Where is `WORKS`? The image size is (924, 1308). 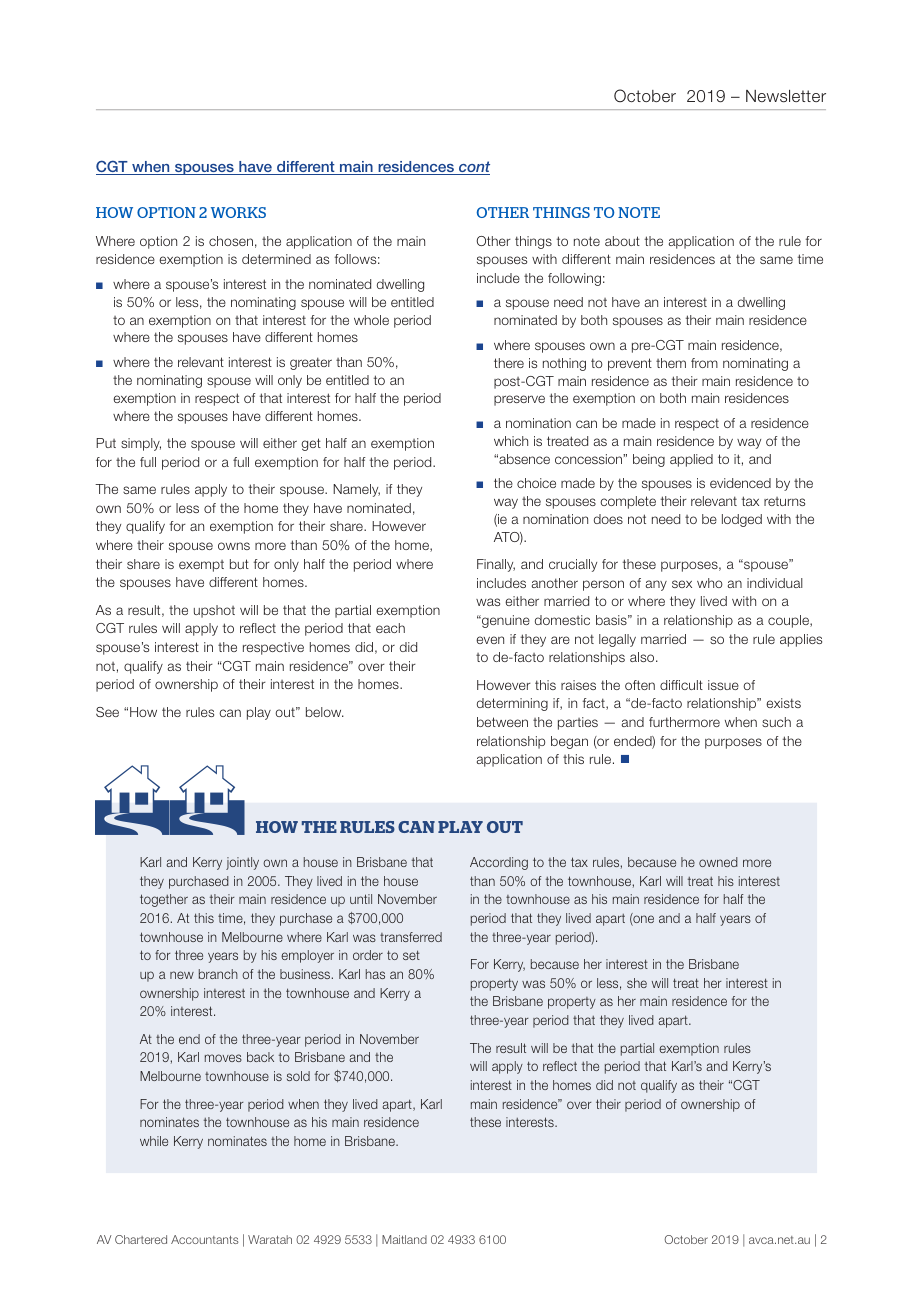 WORKS is located at coordinates (238, 212).
